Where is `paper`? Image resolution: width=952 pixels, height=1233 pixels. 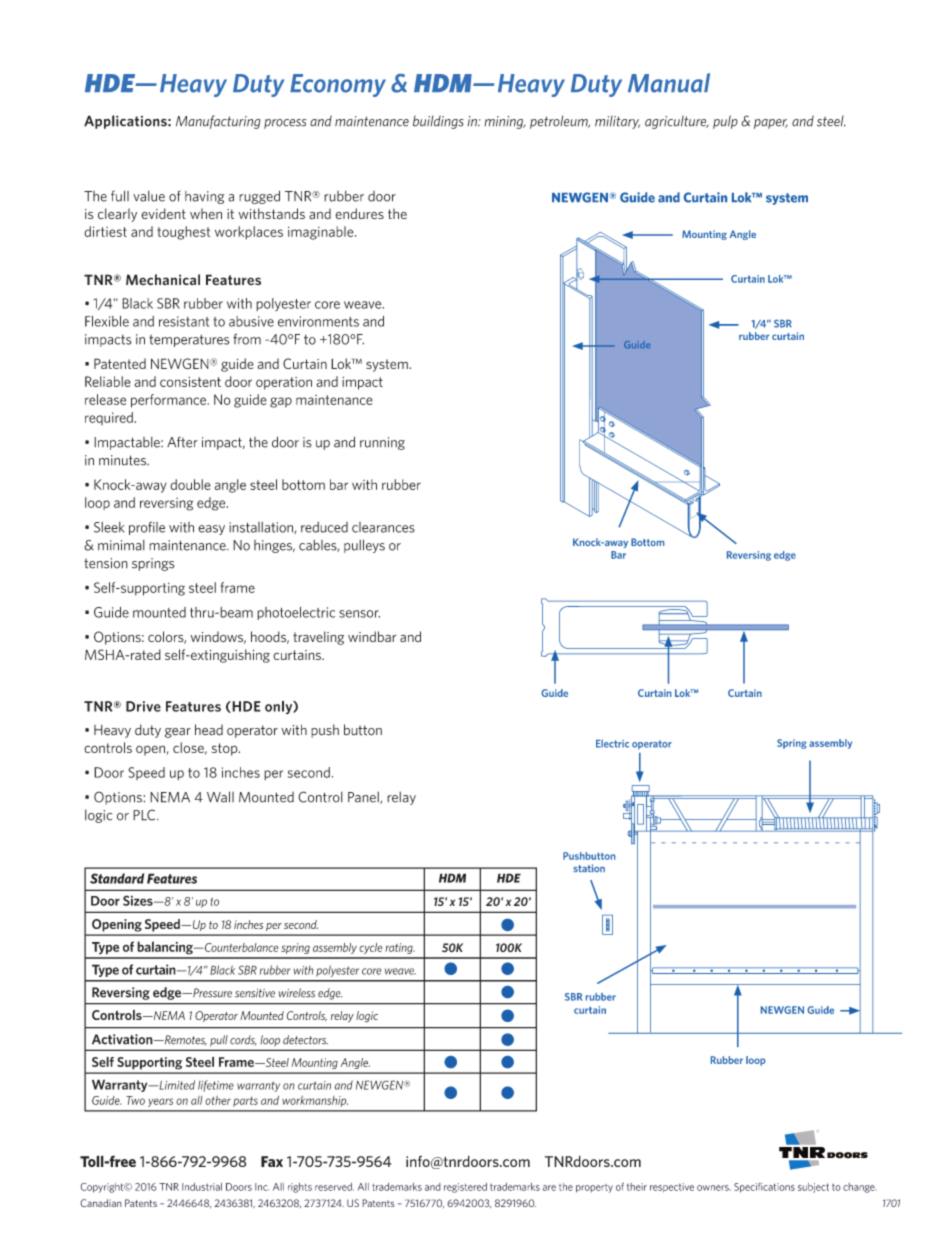
paper is located at coordinates (771, 124).
